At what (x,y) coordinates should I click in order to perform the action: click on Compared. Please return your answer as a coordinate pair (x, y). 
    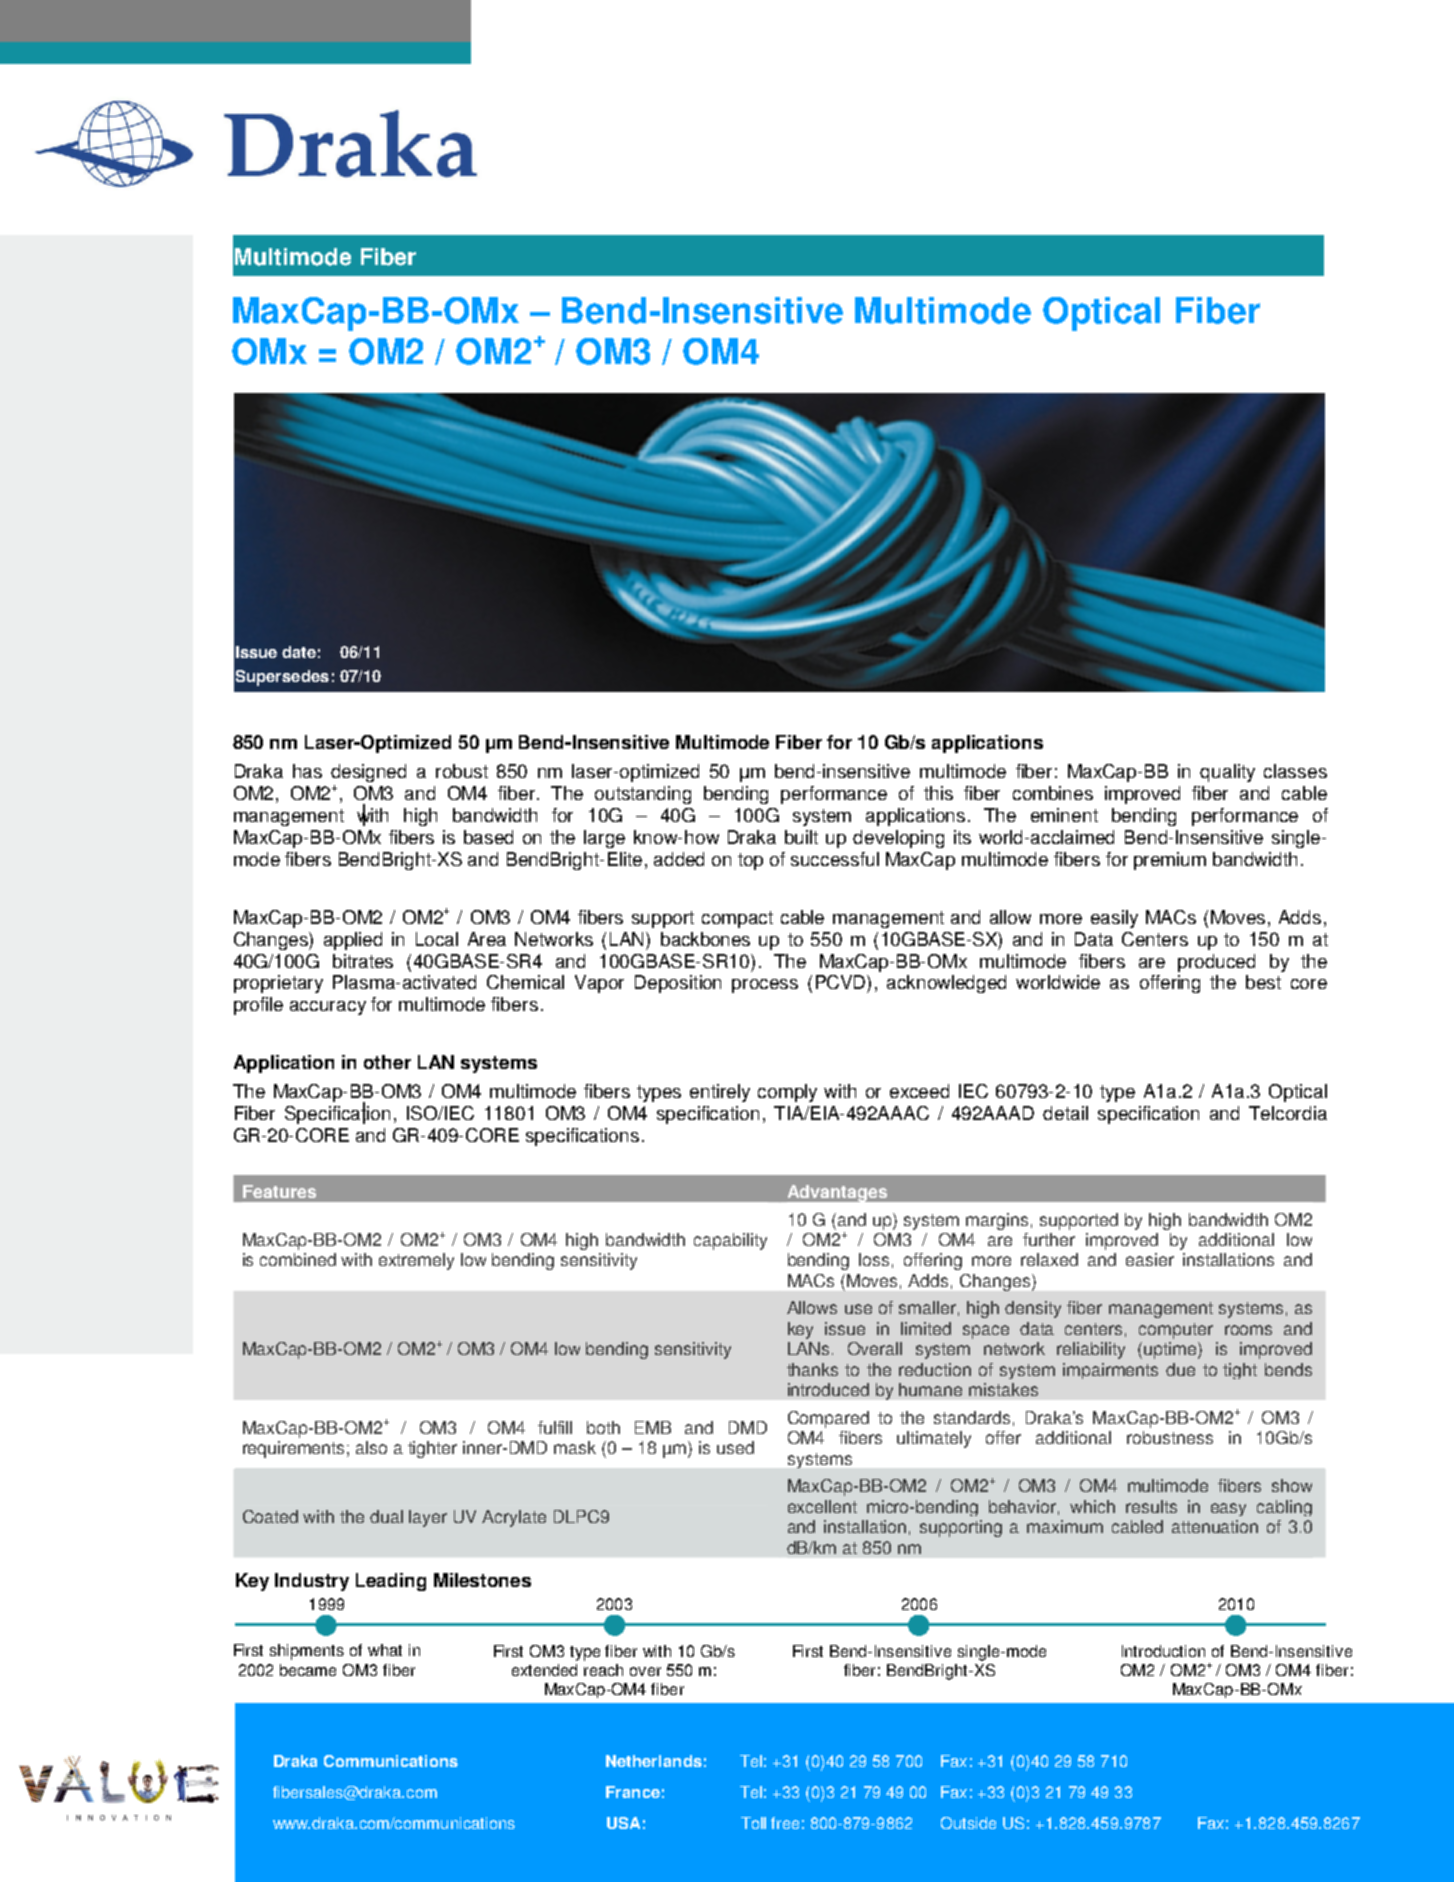
    Looking at the image, I should click on (828, 1419).
